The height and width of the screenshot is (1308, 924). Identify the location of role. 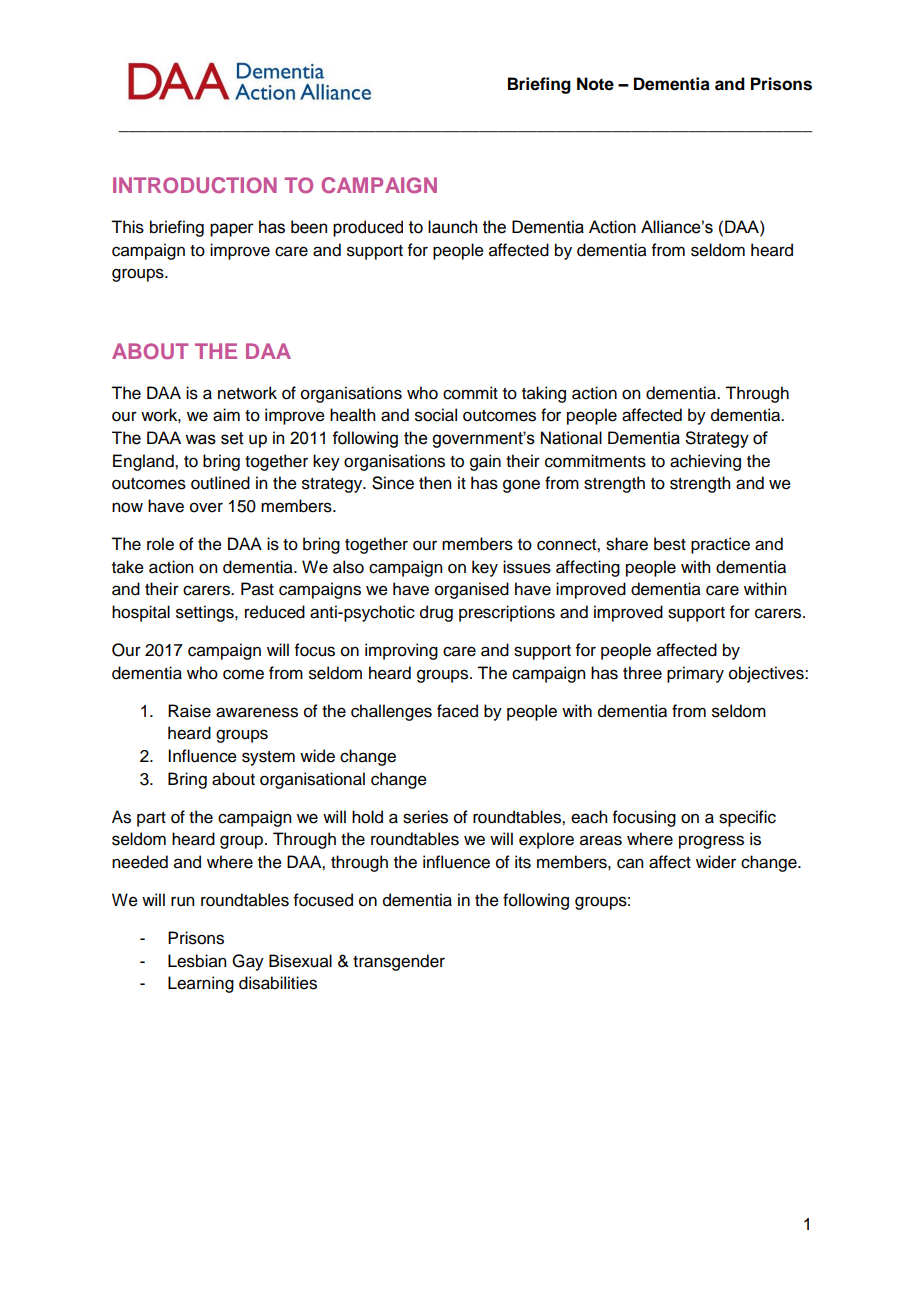
(160, 544).
